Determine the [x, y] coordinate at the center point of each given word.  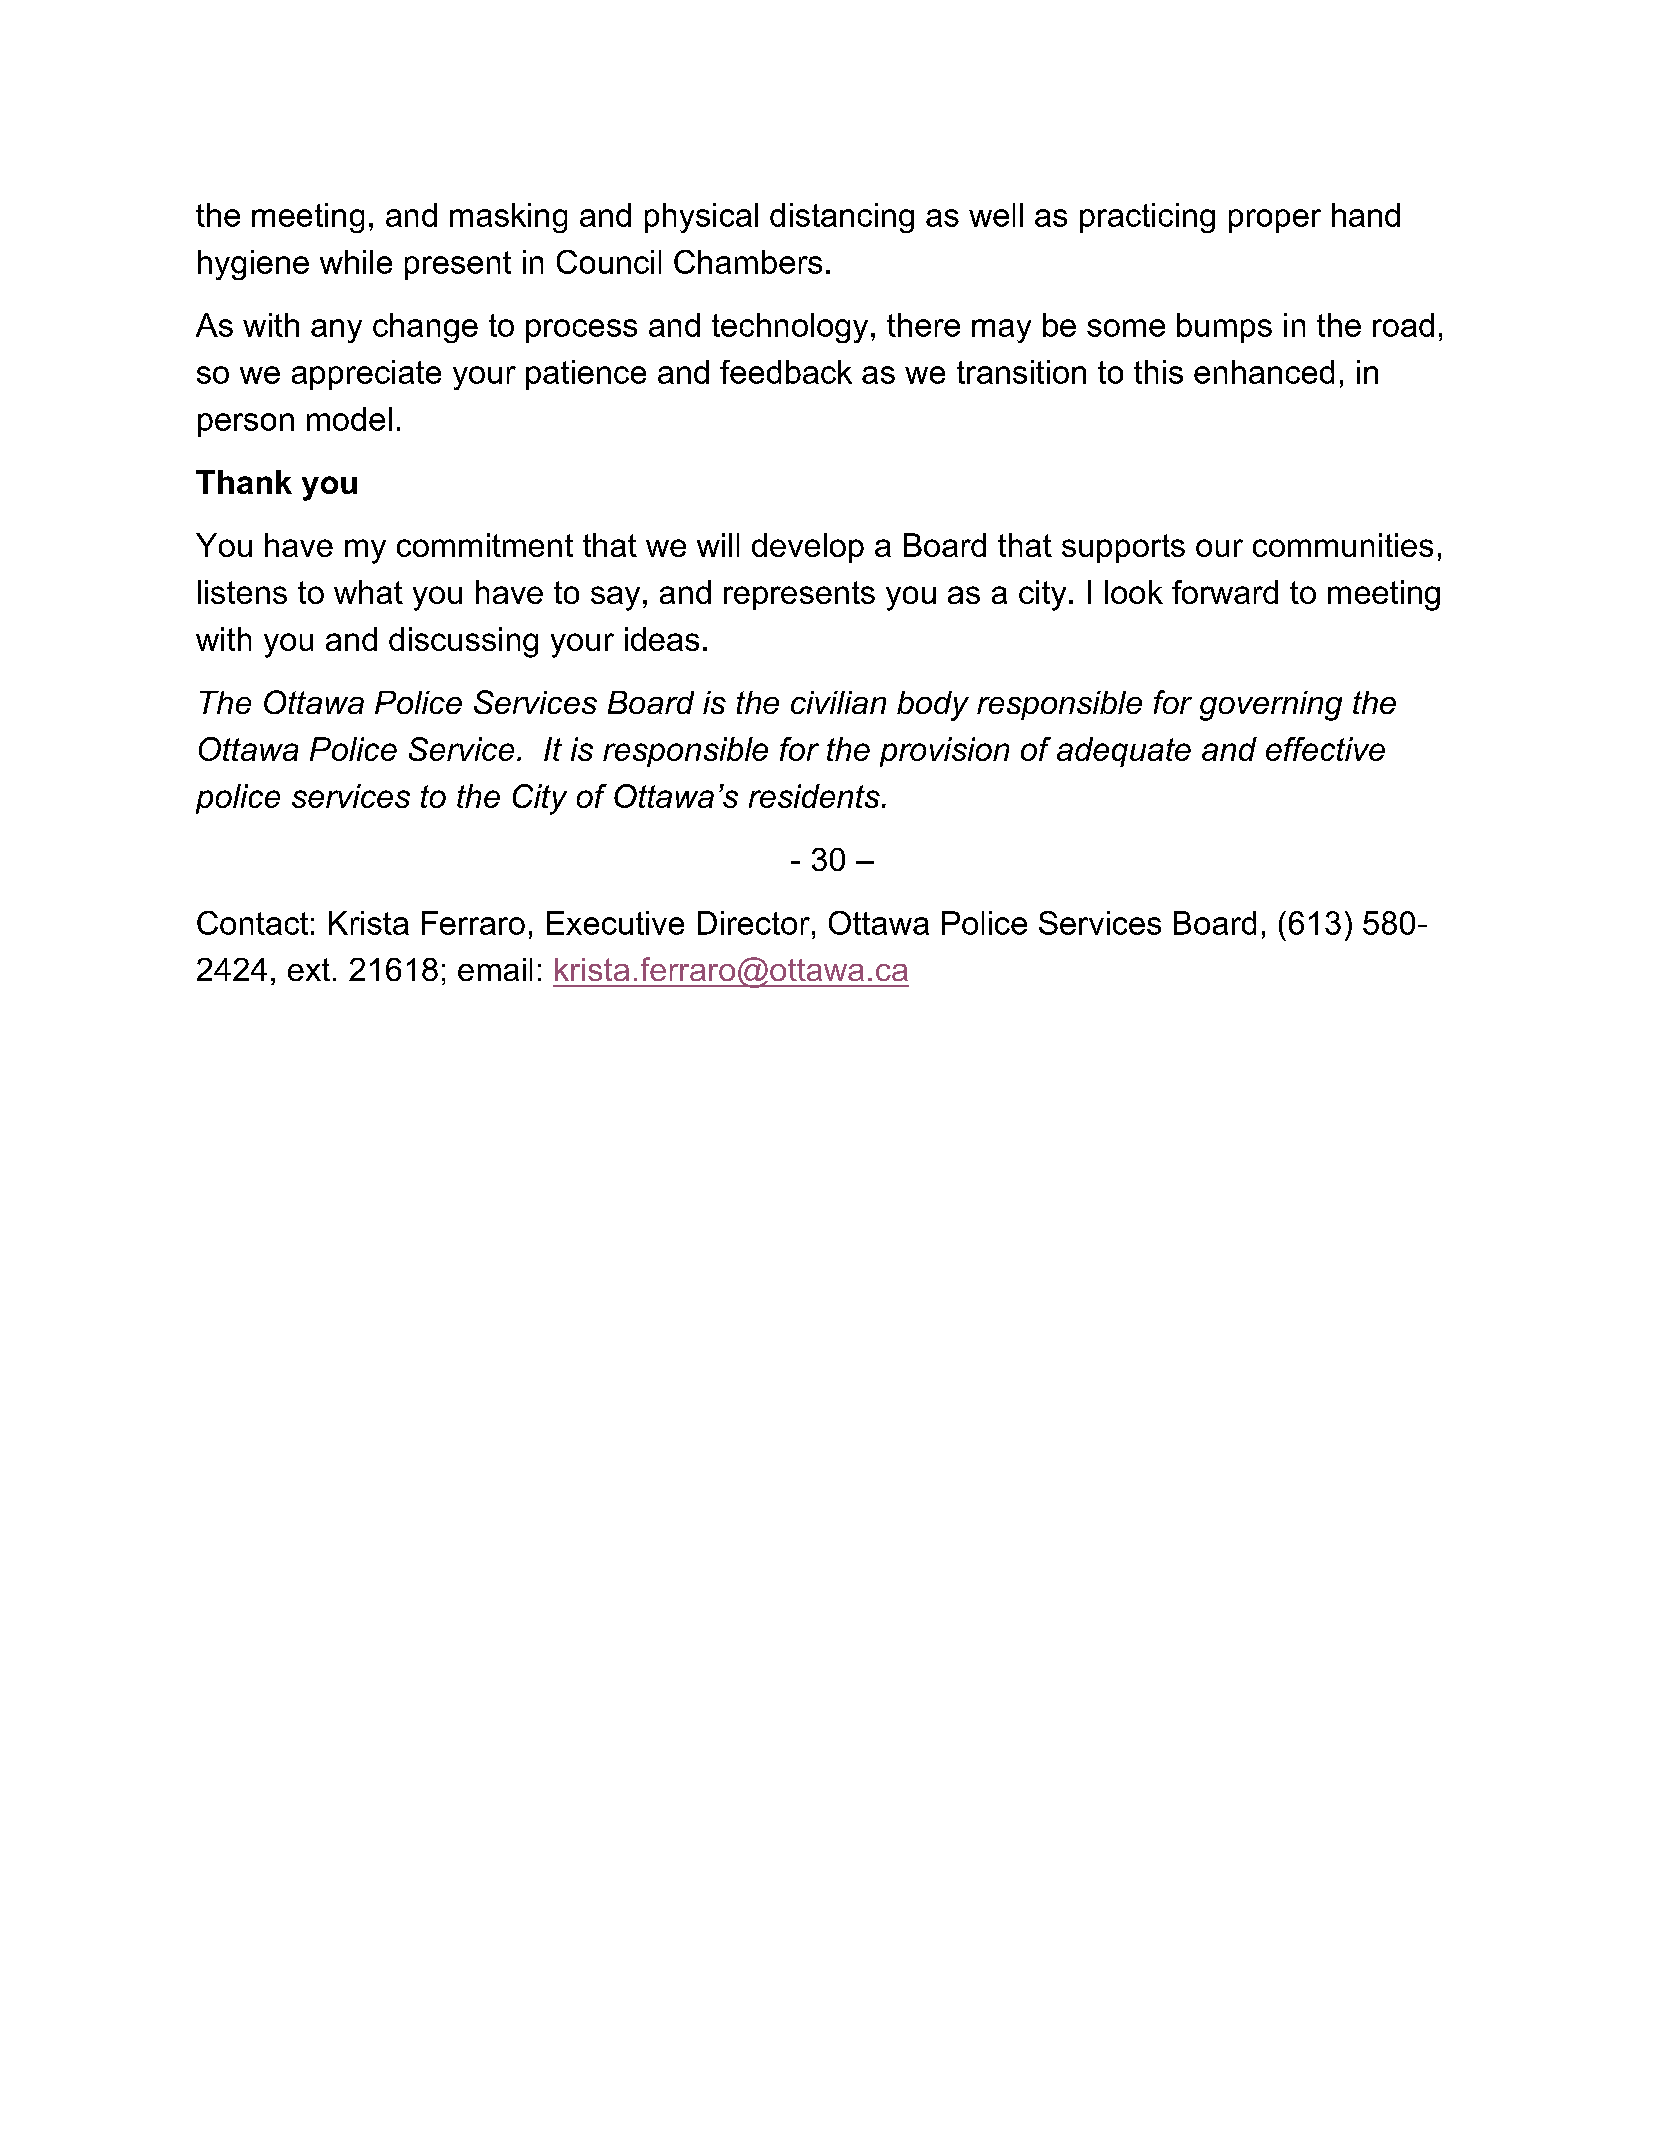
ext [309, 969]
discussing [463, 642]
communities [1343, 545]
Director [754, 923]
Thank [244, 482]
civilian [838, 702]
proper [1275, 221]
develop [808, 548]
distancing [842, 218]
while [356, 262]
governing [1271, 706]
